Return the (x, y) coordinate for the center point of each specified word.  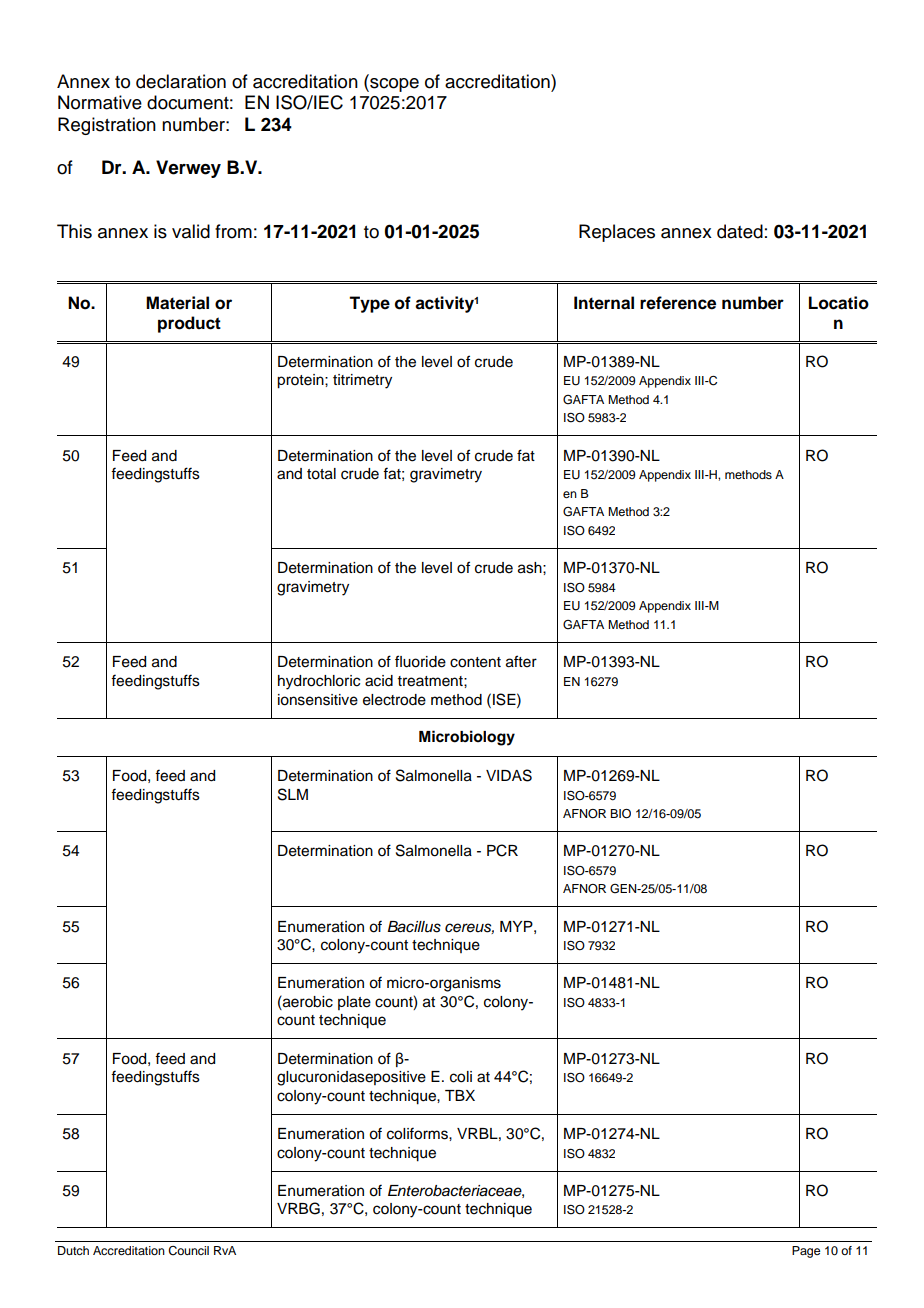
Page (806, 1252)
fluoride (420, 661)
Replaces (617, 233)
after (521, 661)
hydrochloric (319, 682)
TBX (460, 1095)
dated (740, 231)
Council (188, 1251)
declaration (181, 81)
